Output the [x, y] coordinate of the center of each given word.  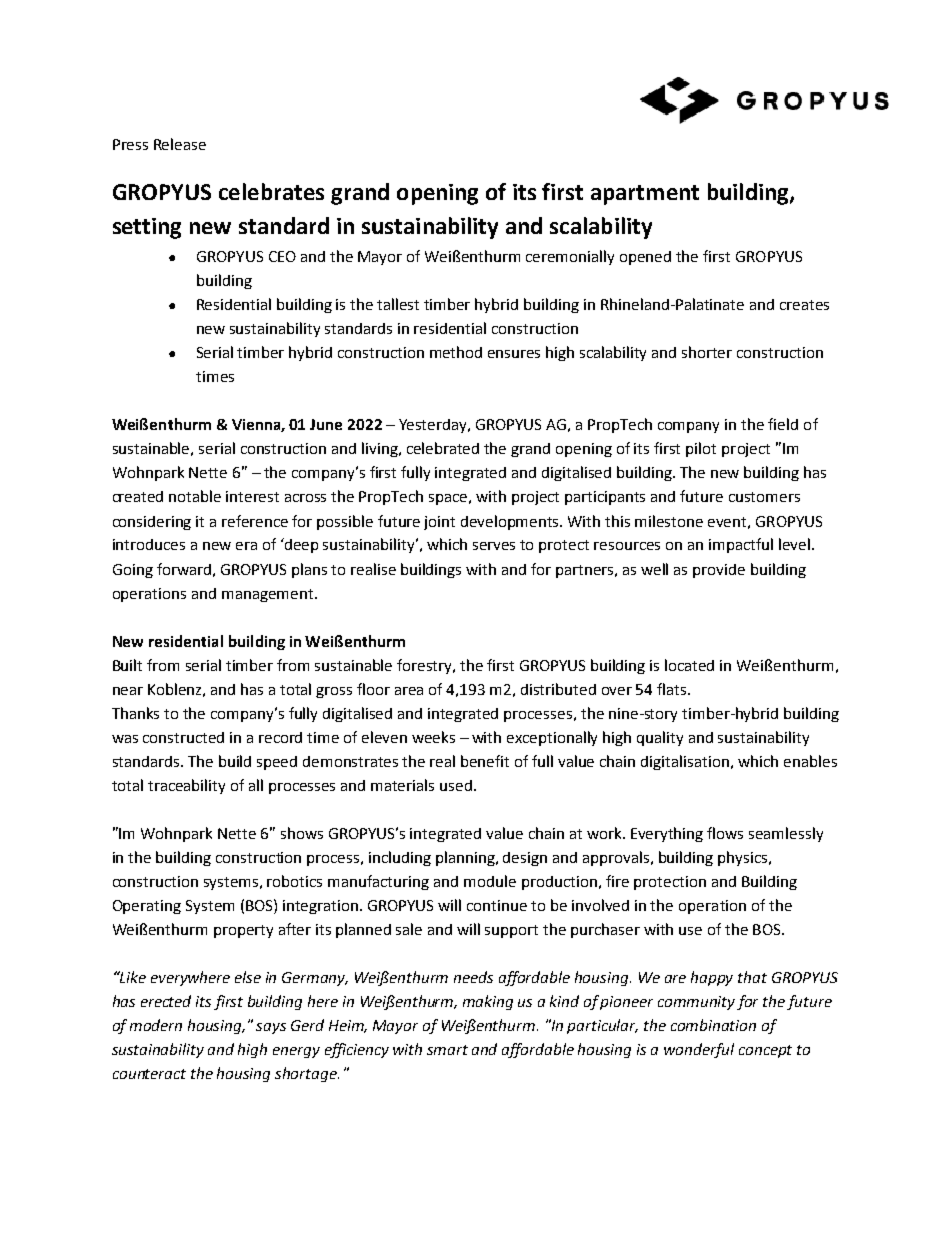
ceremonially [570, 257]
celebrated [443, 448]
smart [447, 1050]
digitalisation [686, 762]
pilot [701, 449]
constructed [183, 737]
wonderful [699, 1050]
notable [195, 496]
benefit [485, 761]
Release [180, 144]
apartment [645, 195]
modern [156, 1025]
